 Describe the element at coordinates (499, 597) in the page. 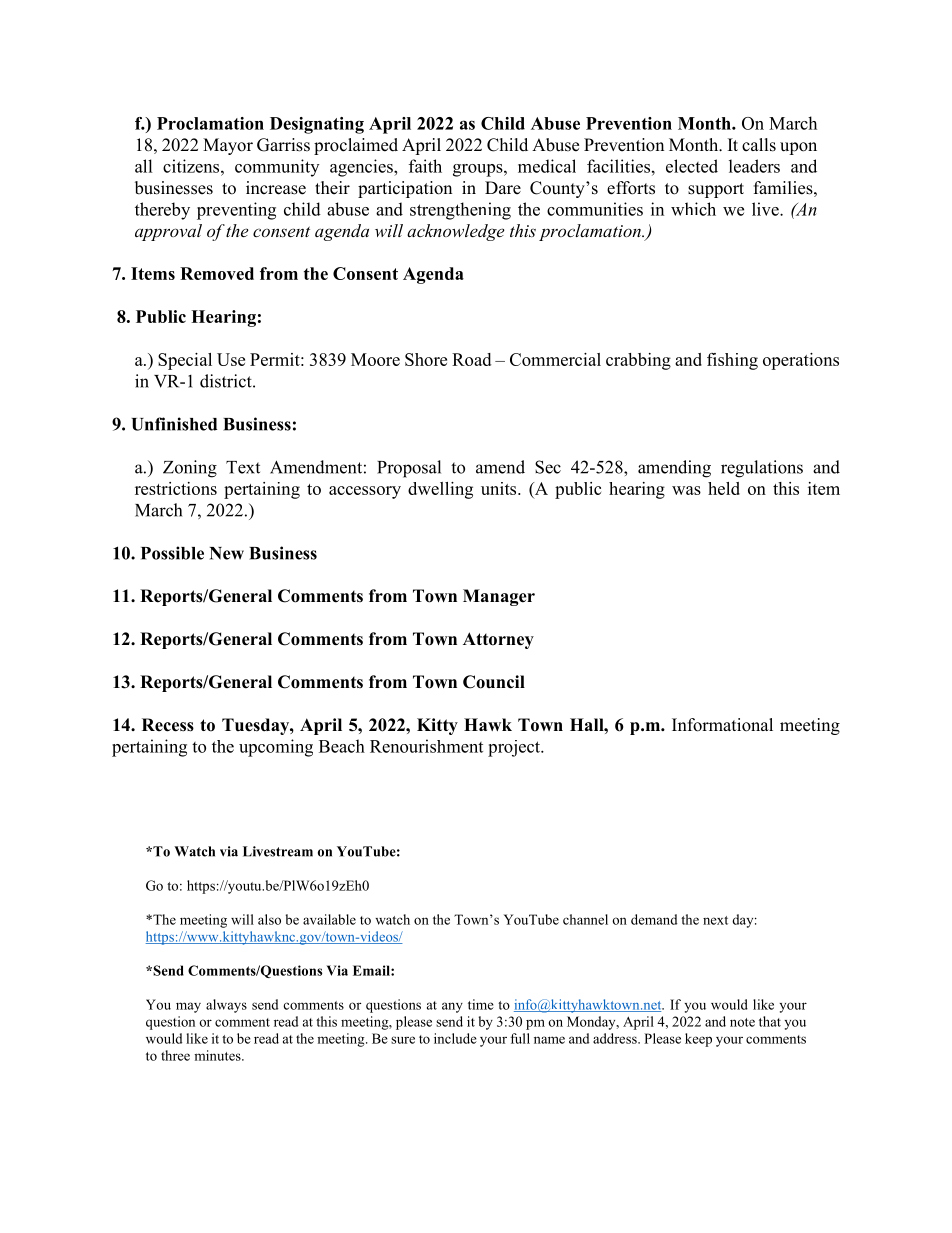

I see `Manager` at that location.
